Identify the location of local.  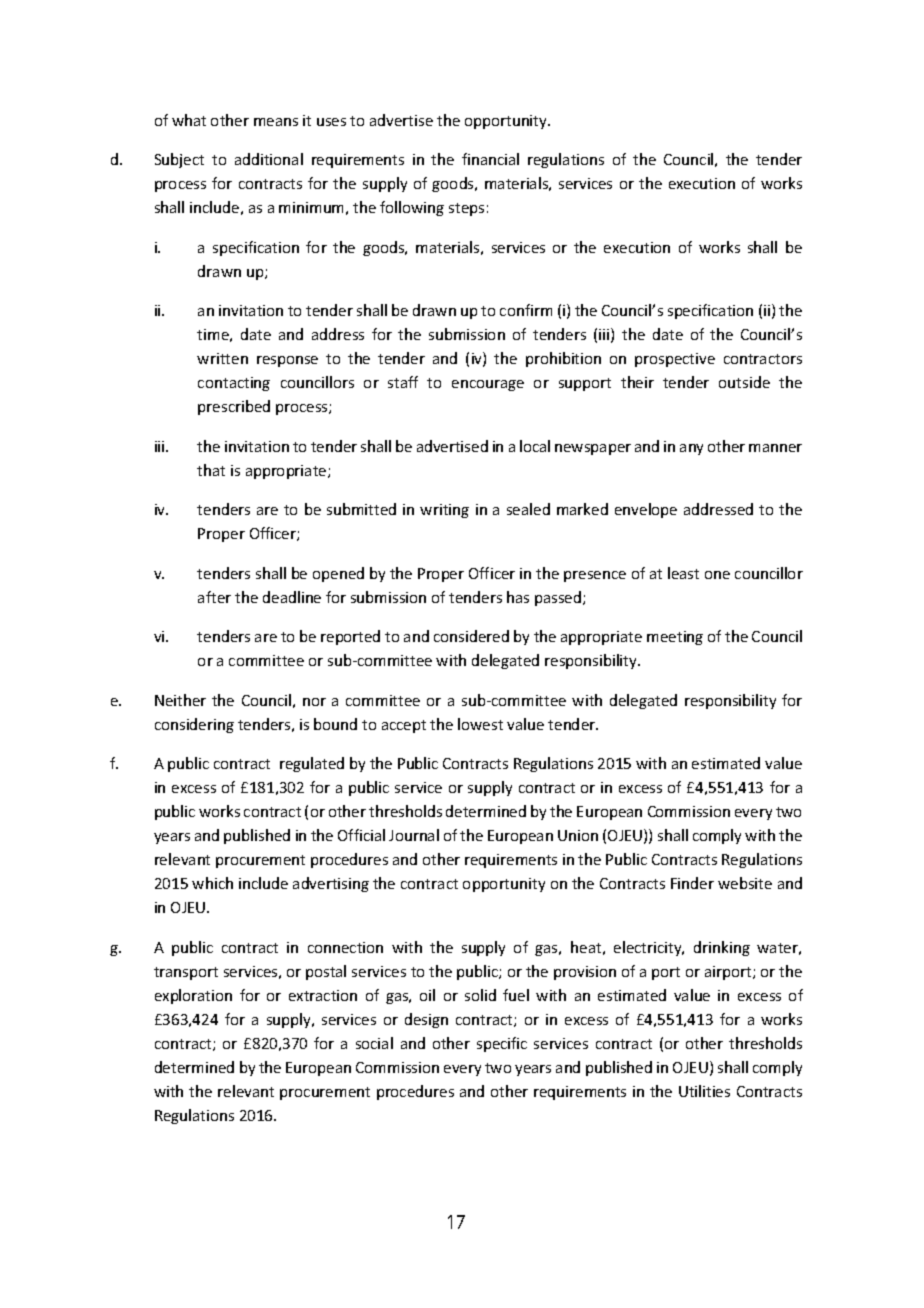
(535, 446).
